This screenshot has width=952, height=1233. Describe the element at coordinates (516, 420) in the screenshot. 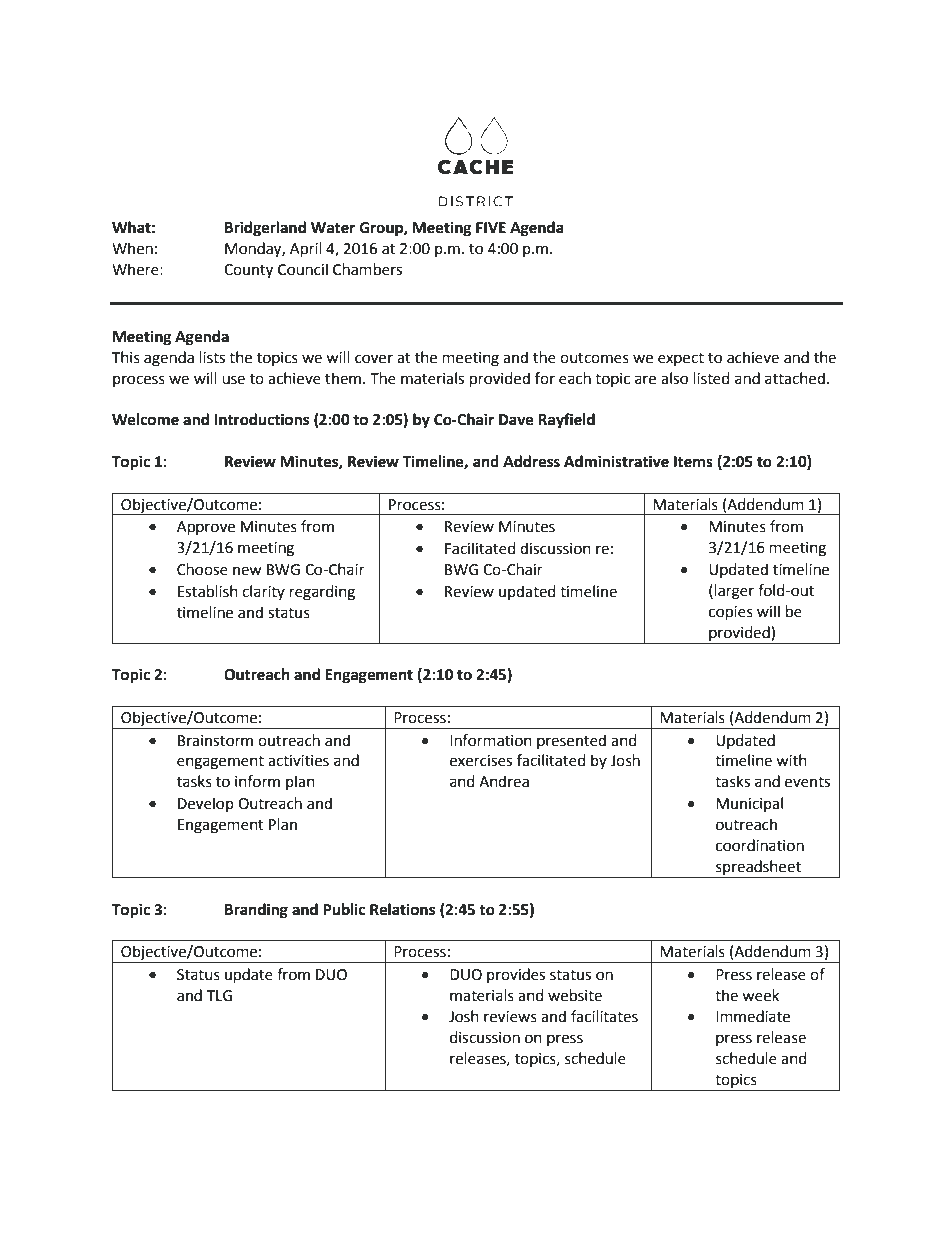

I see `Dave` at that location.
